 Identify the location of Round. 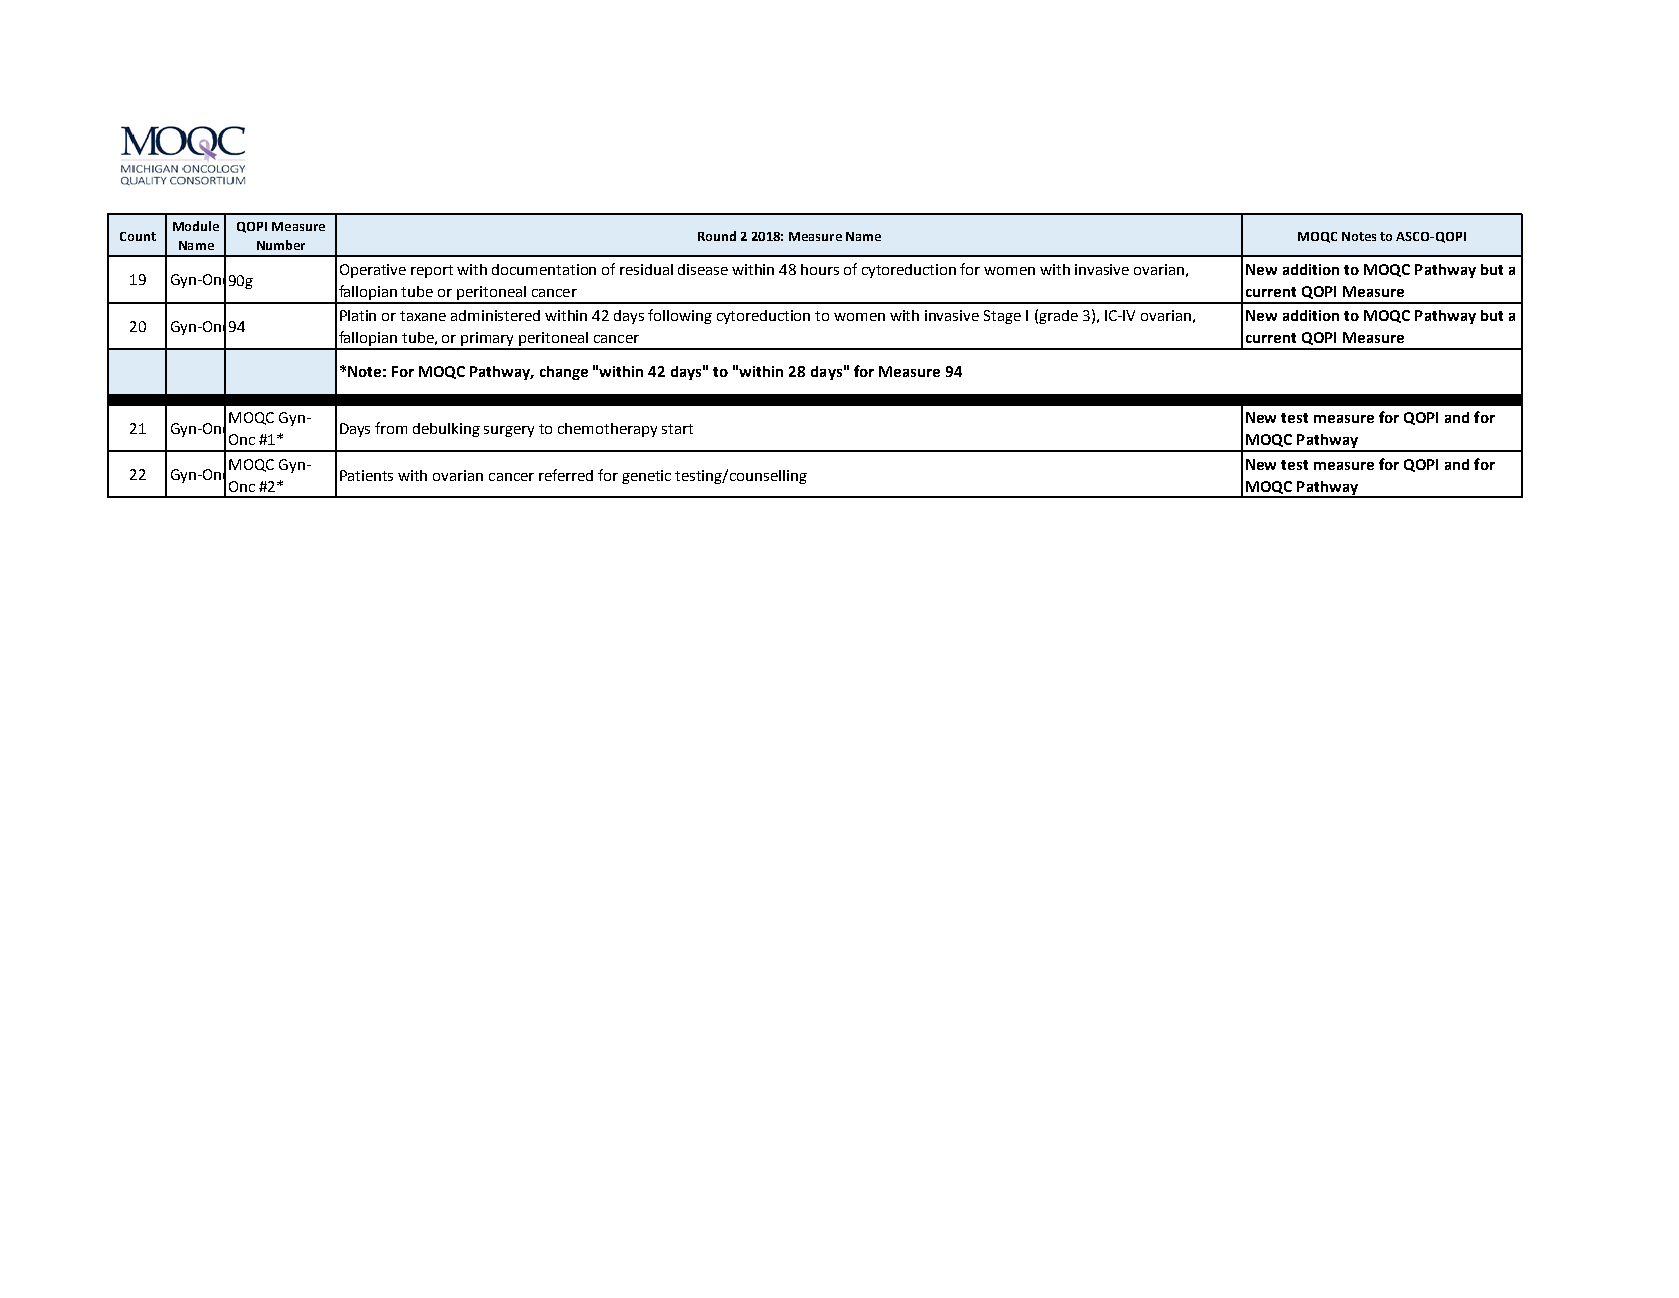
(717, 236).
